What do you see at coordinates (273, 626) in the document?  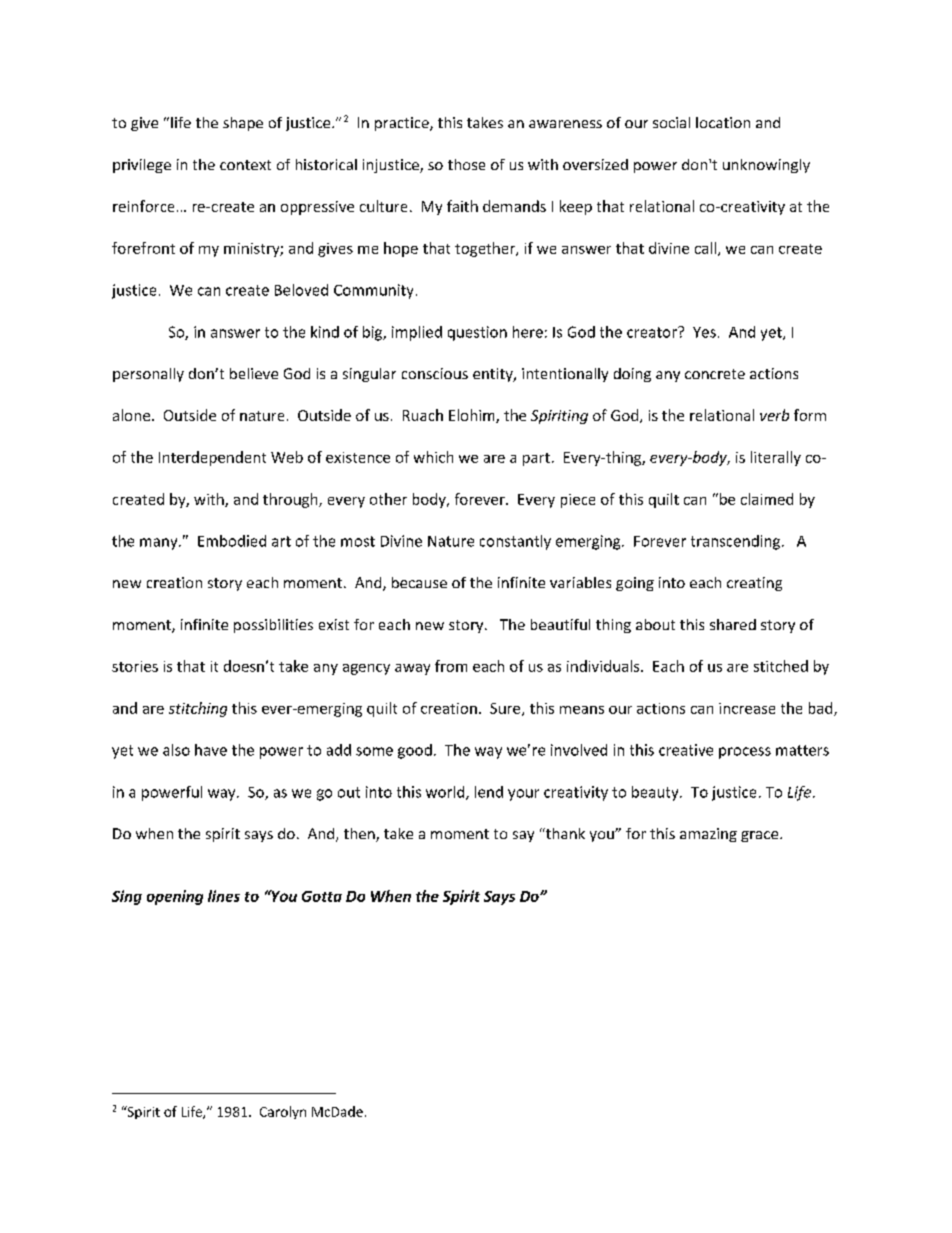 I see `possibilities` at bounding box center [273, 626].
